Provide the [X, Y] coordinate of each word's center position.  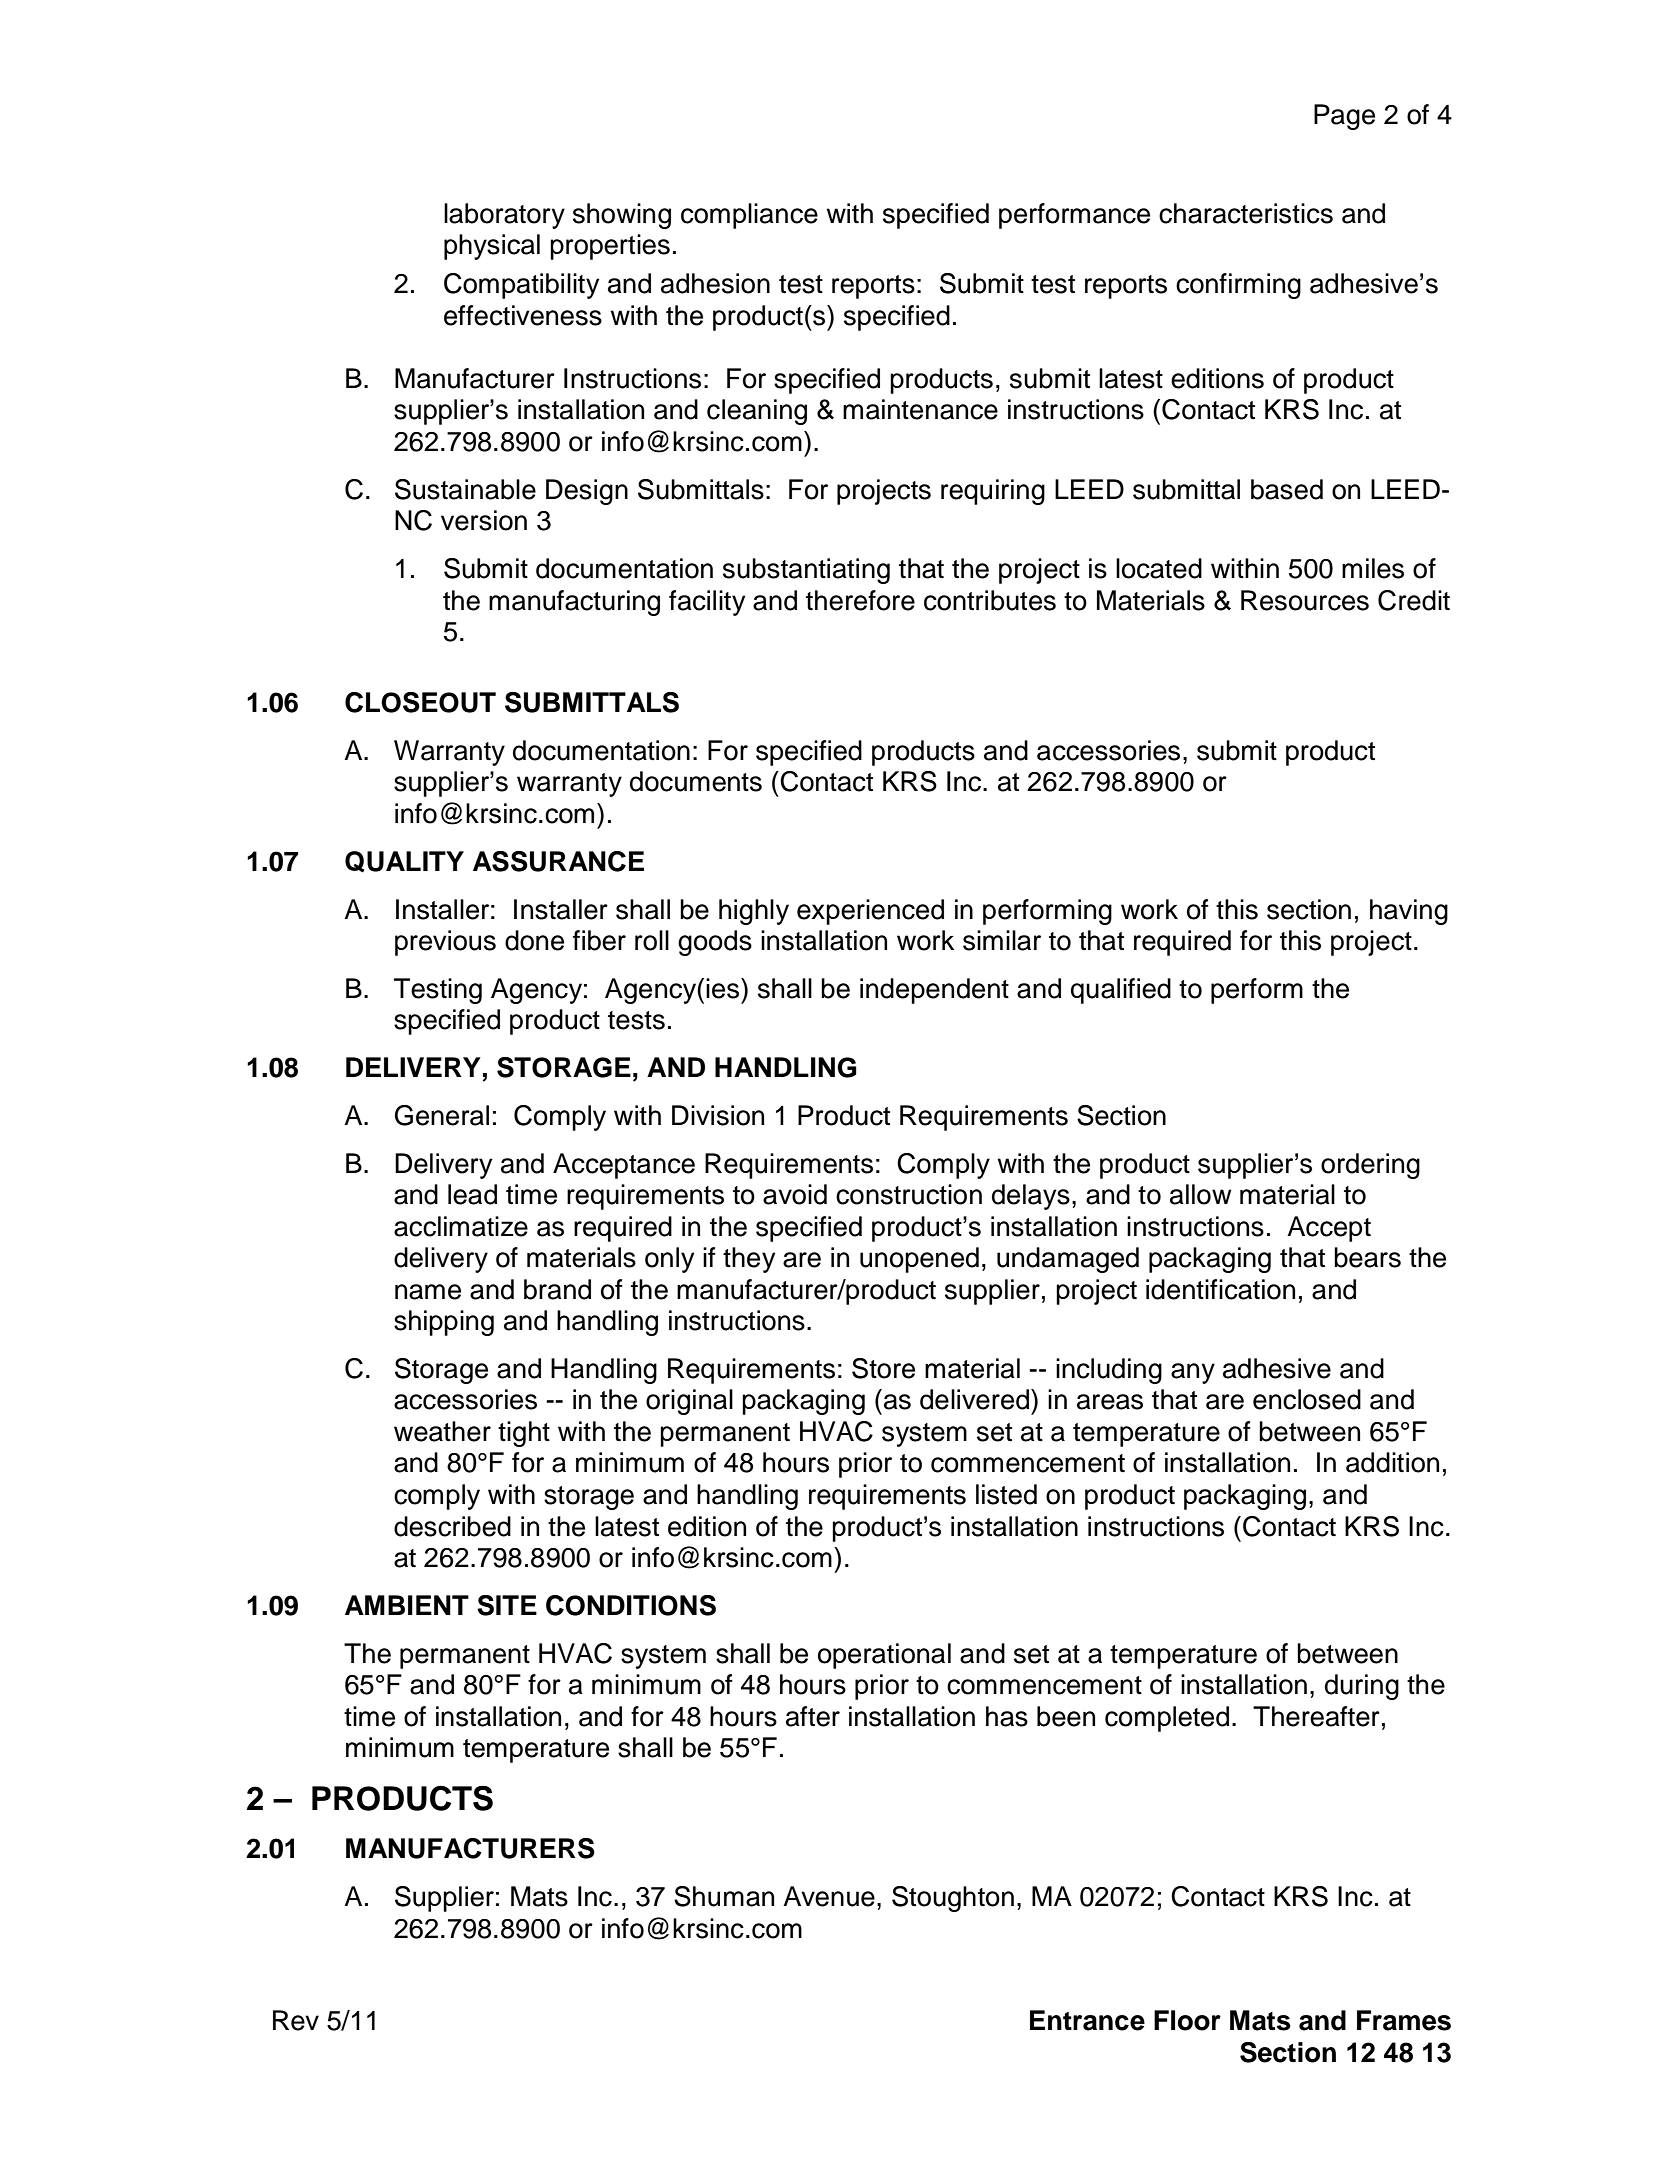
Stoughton [953, 1899]
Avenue [829, 1896]
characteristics [1246, 213]
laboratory [504, 216]
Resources [1305, 600]
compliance [749, 216]
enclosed [1307, 1399]
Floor [1187, 2020]
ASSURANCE [558, 861]
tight [524, 1434]
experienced [870, 912]
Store [883, 1368]
